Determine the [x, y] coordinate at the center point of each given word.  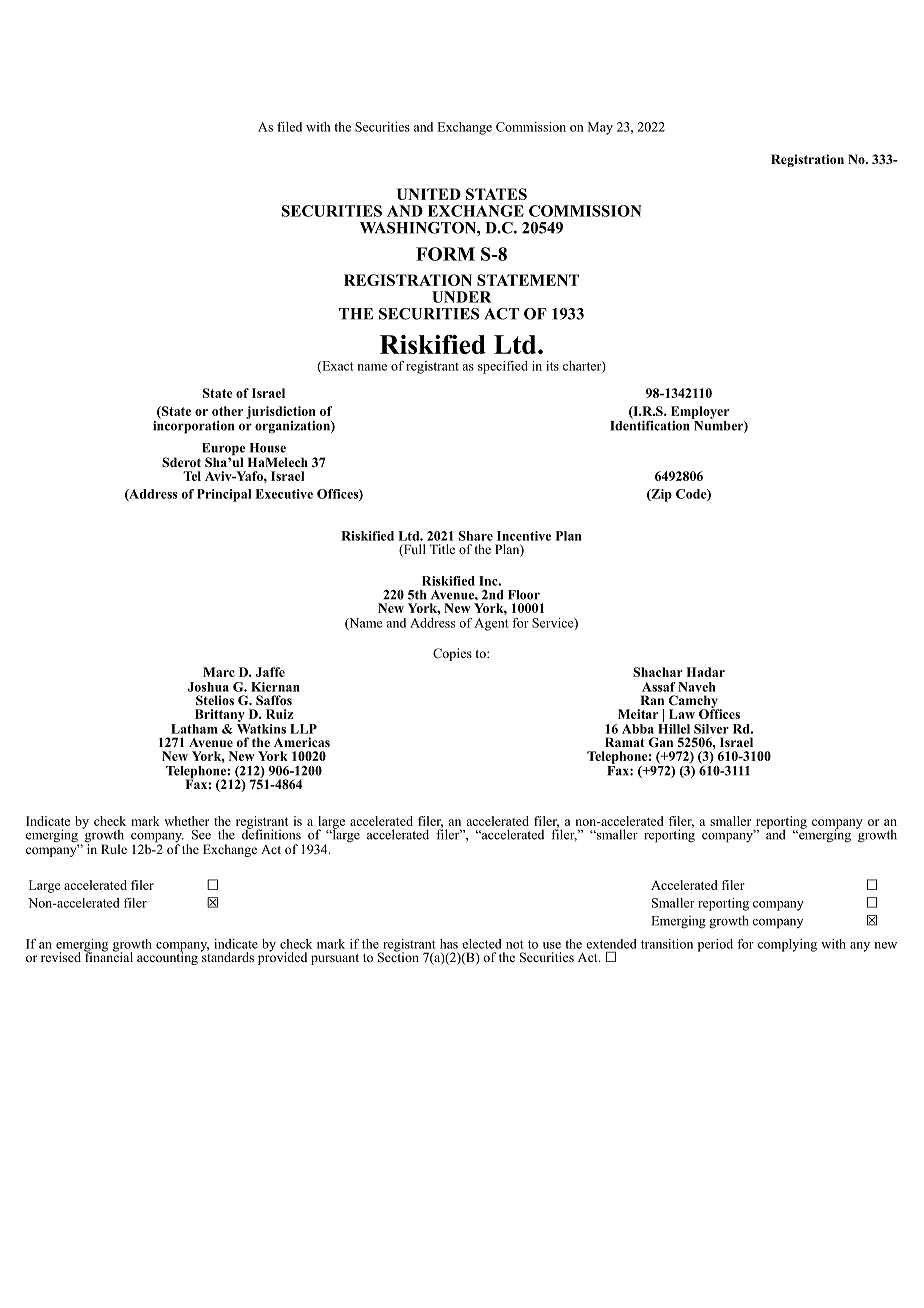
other [227, 411]
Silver [711, 729]
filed [289, 127]
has [449, 944]
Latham [194, 729]
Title [442, 549]
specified [503, 367]
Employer [700, 412]
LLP [303, 729]
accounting [167, 957]
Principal [224, 495]
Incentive [524, 536]
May [600, 128]
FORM [445, 254]
